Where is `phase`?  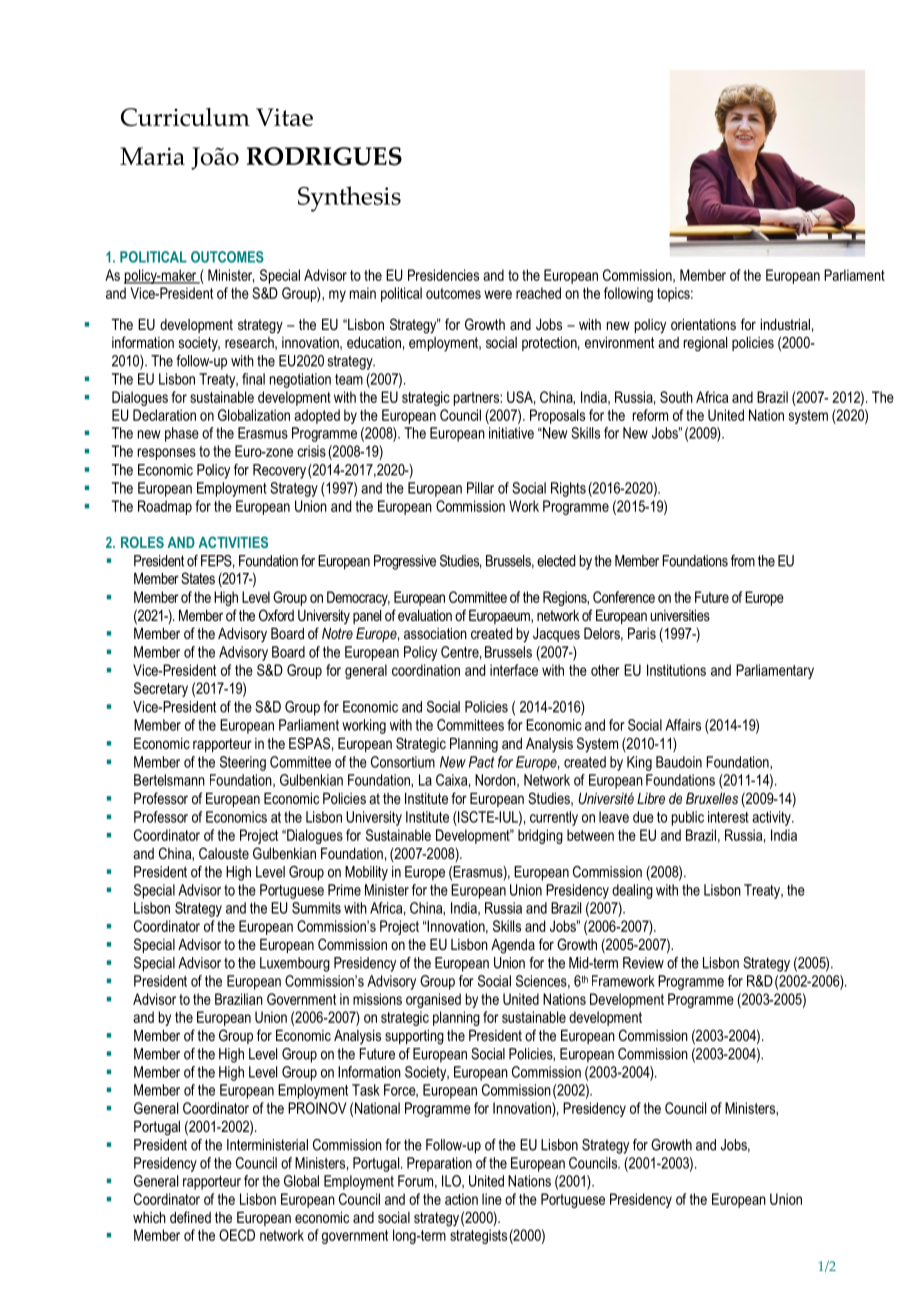
phase is located at coordinates (182, 434).
